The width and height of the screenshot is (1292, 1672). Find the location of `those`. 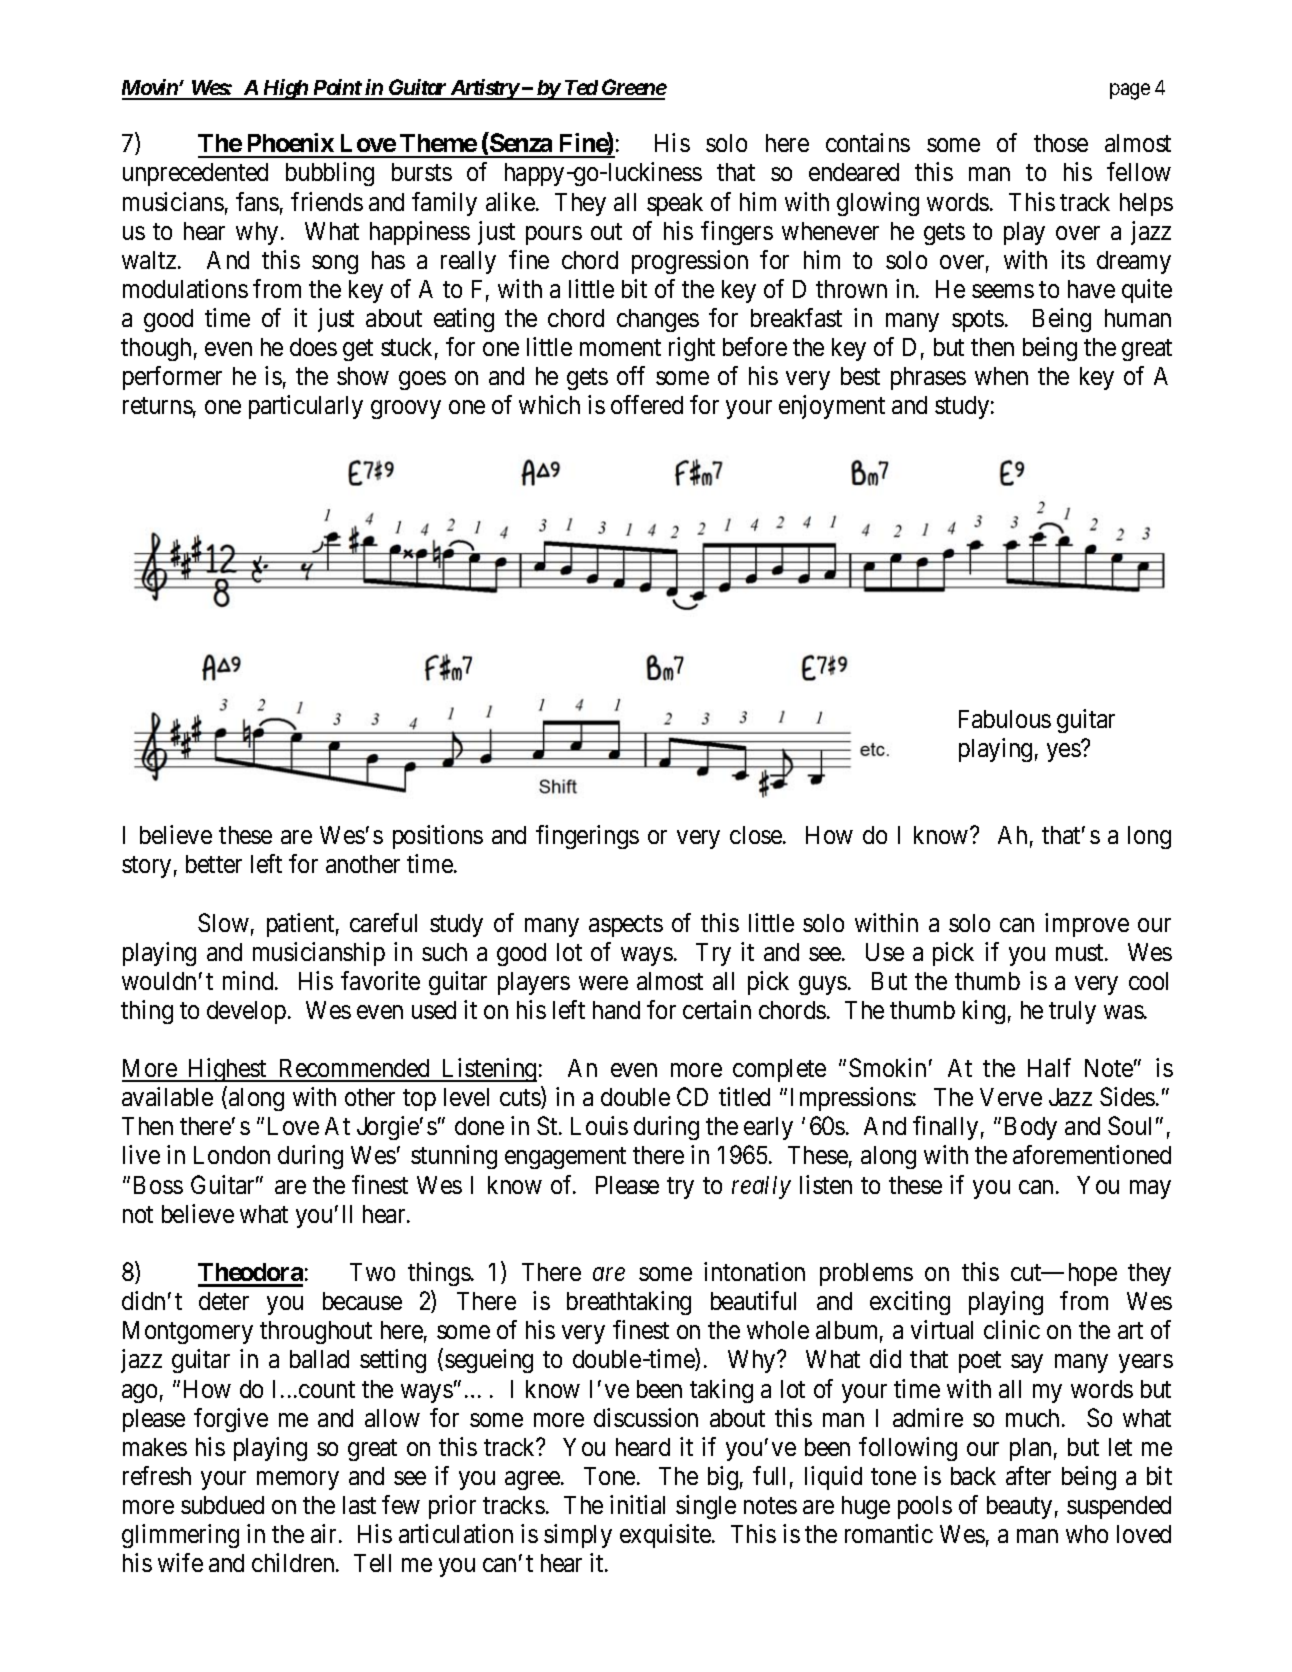

those is located at coordinates (1061, 143).
